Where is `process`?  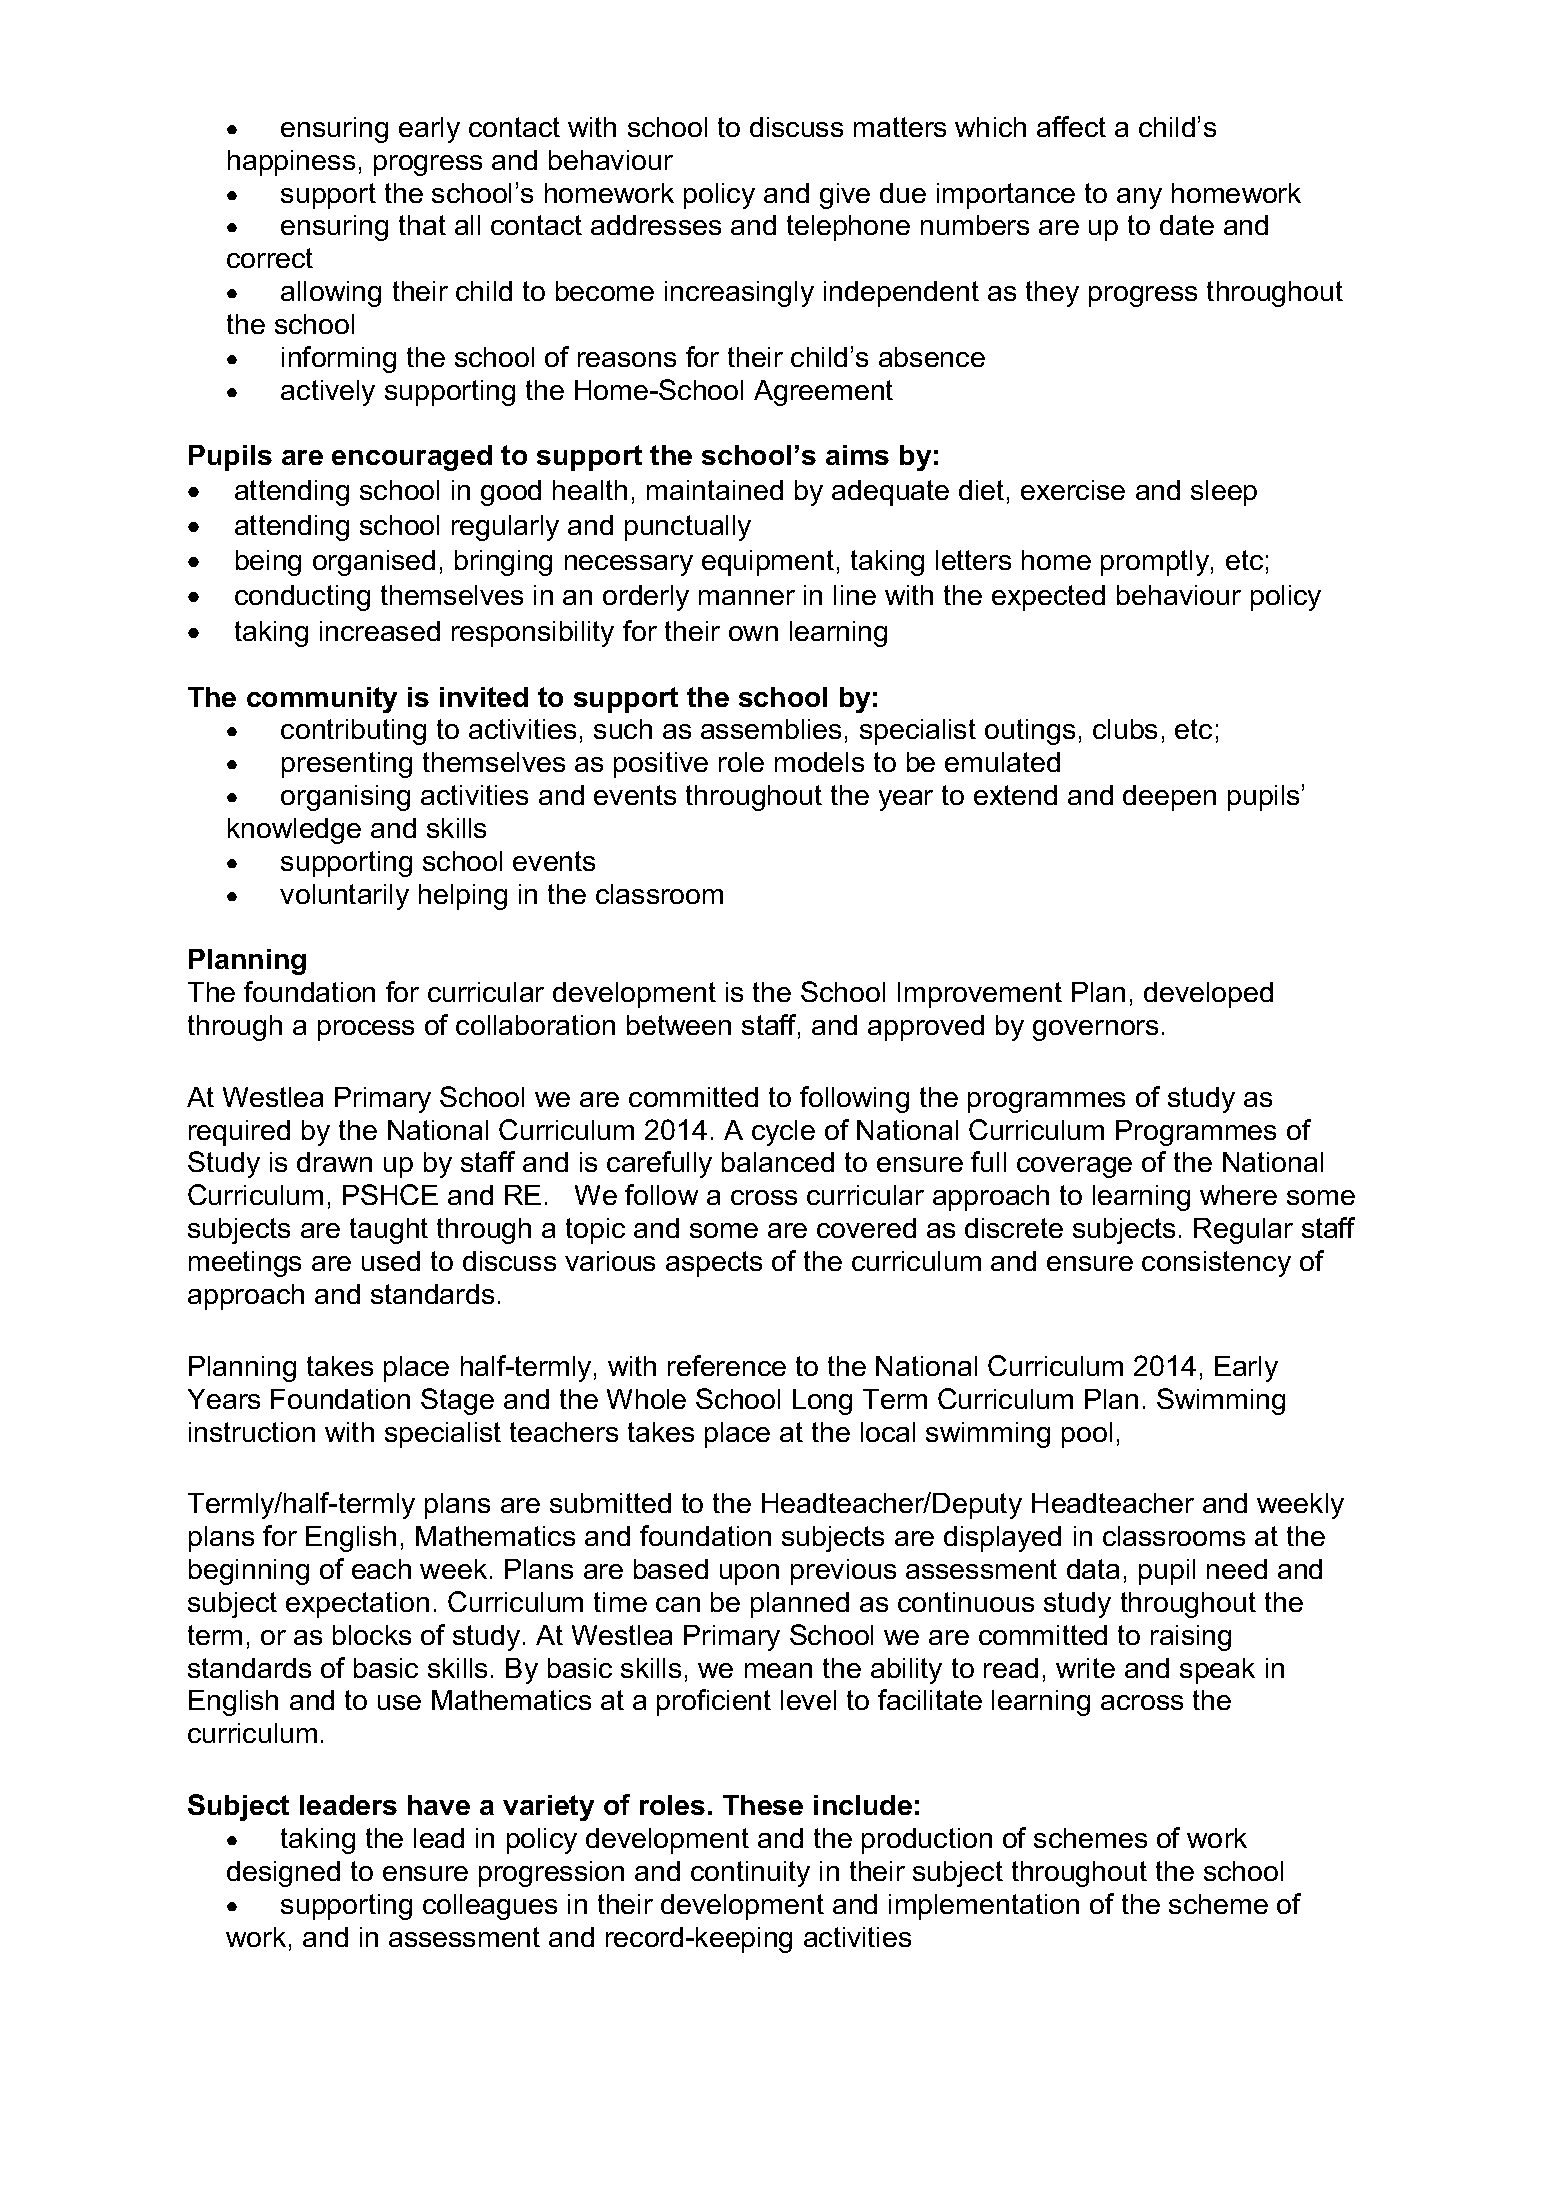
process is located at coordinates (366, 1030).
